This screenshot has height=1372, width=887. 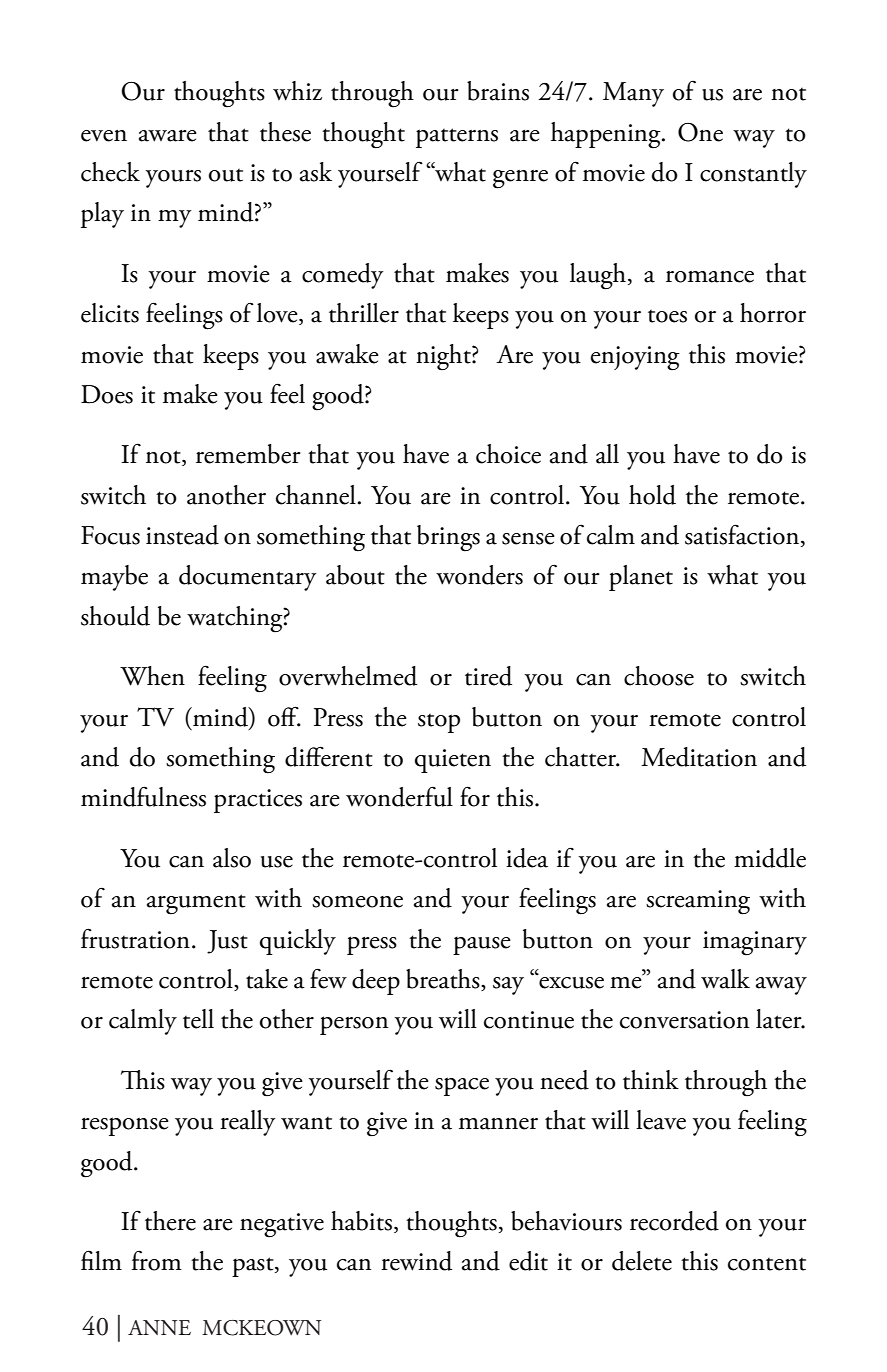 I want to click on there, so click(x=170, y=1221).
